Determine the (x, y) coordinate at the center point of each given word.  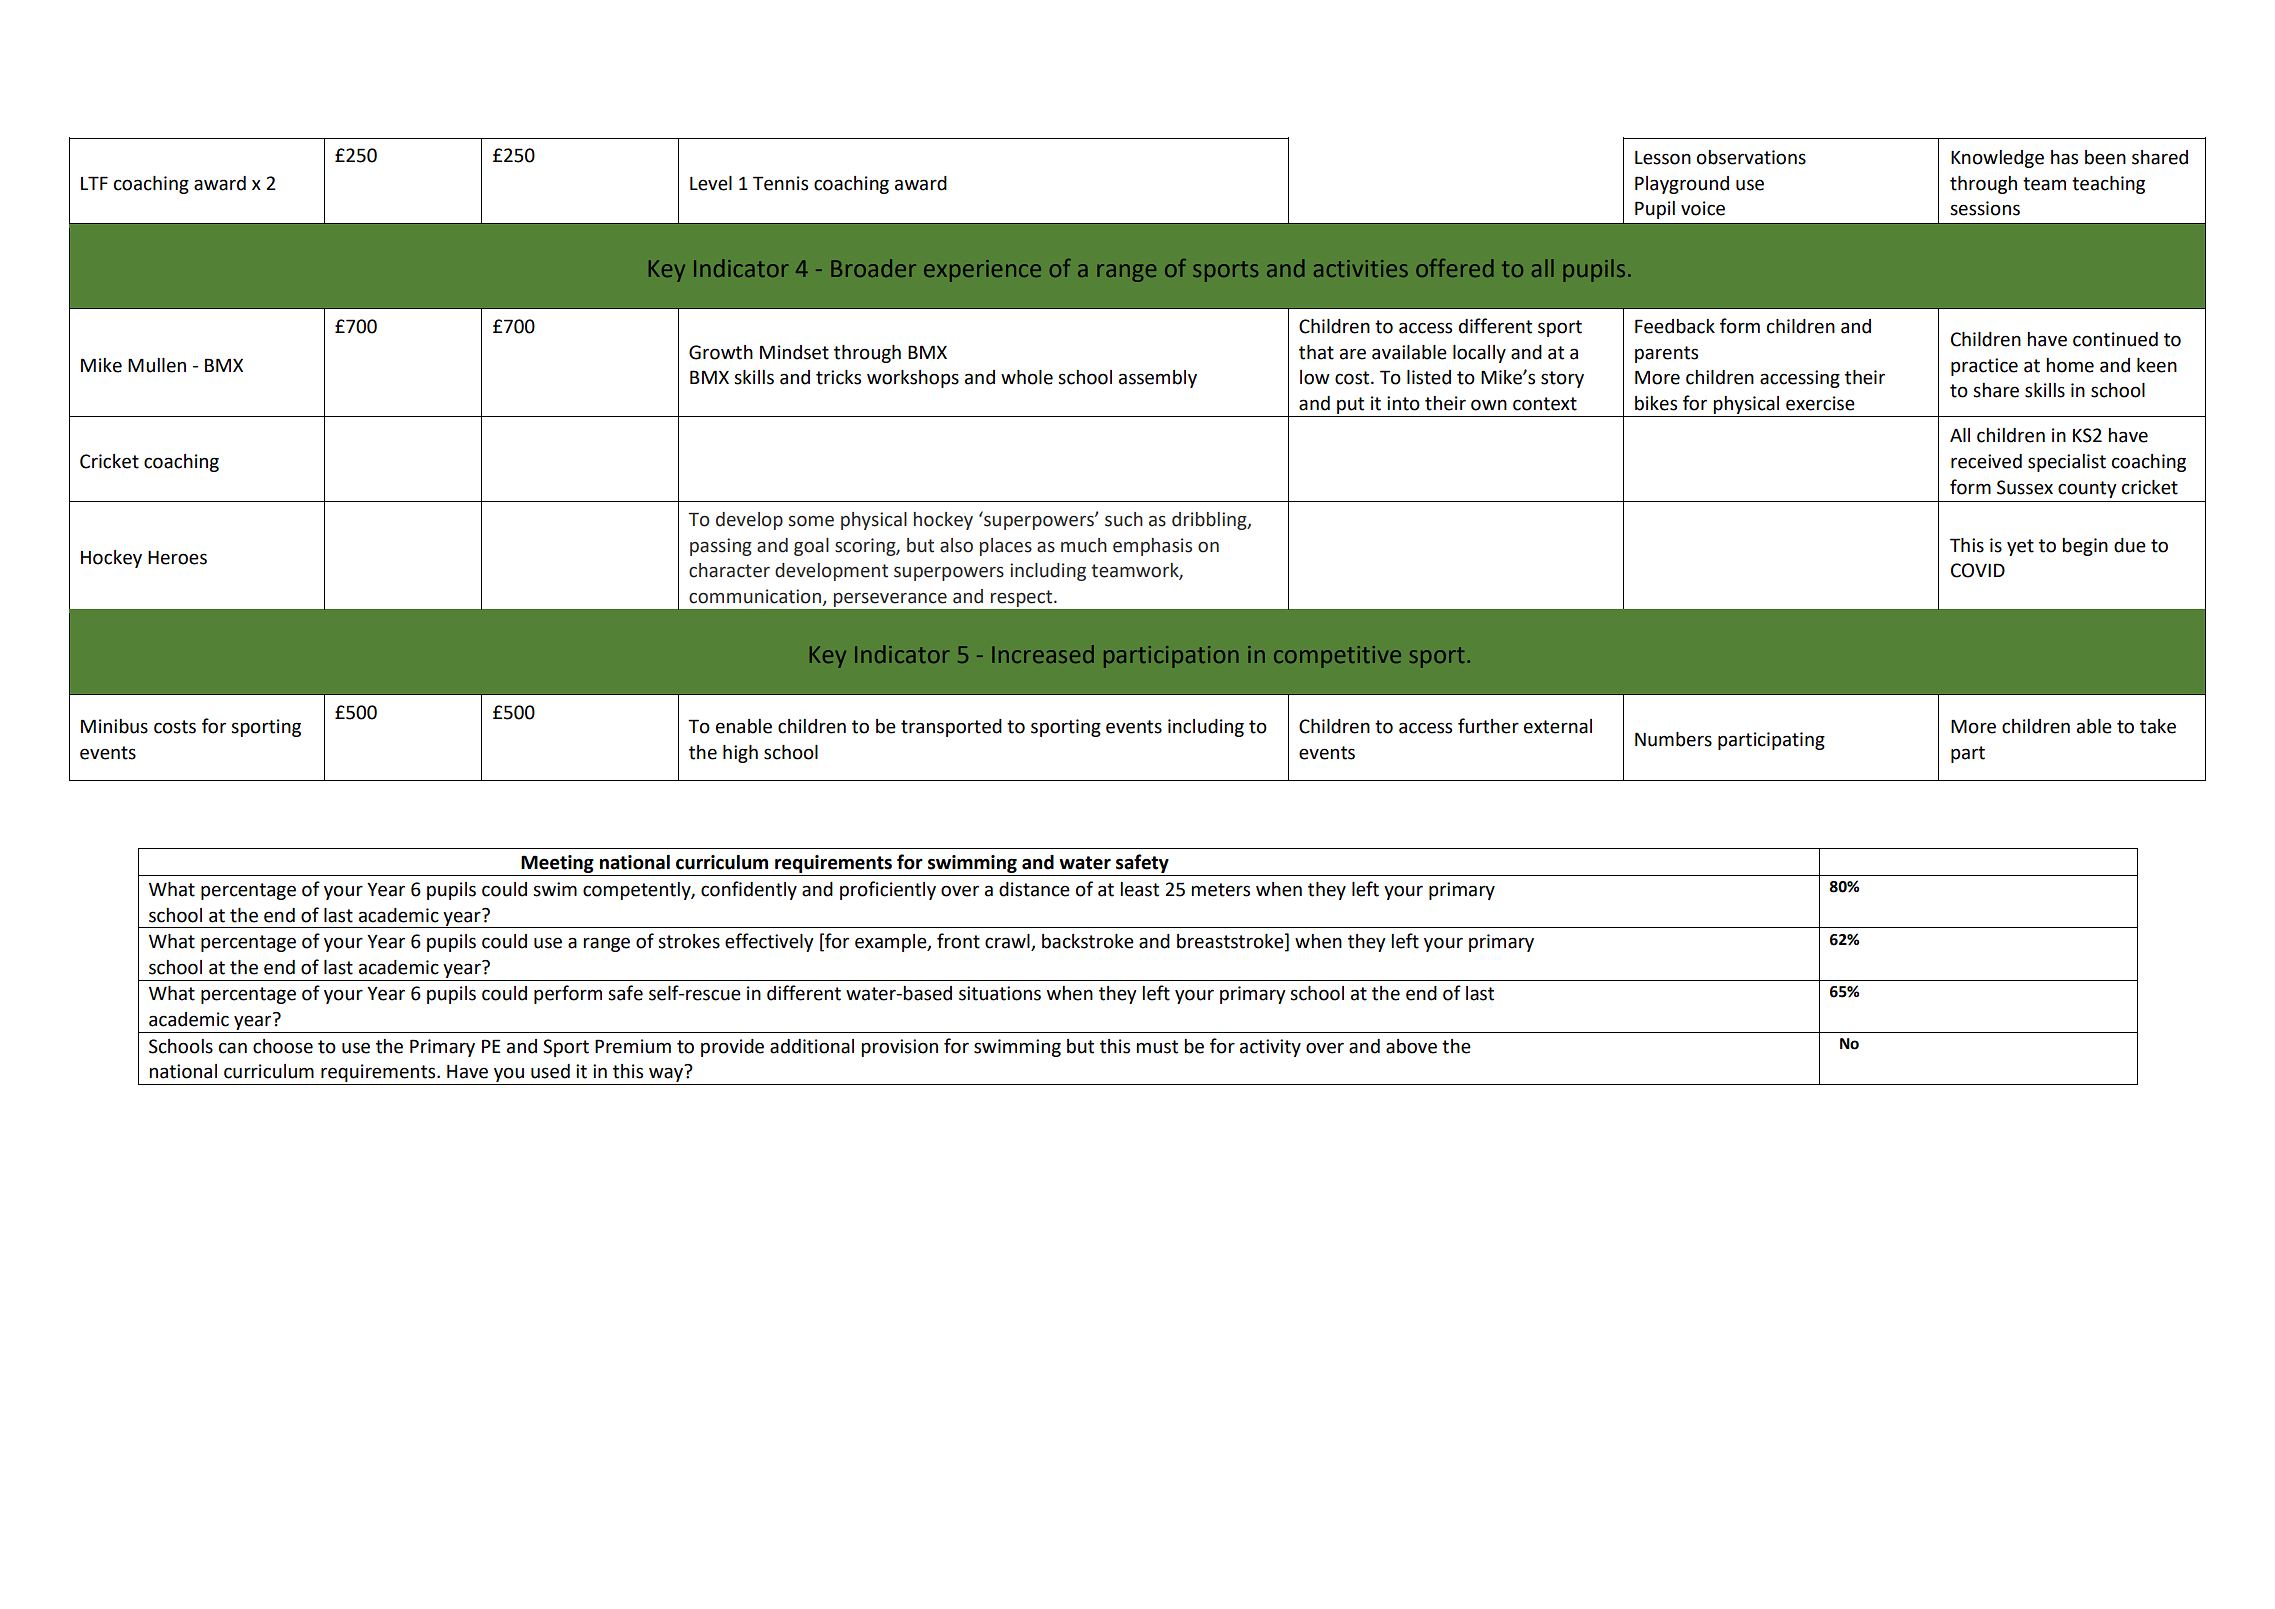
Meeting (557, 864)
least (1139, 889)
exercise (1820, 403)
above (1411, 1046)
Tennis (780, 183)
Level (711, 183)
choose (283, 1046)
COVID (1978, 570)
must (1157, 1047)
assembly (1158, 379)
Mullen (157, 365)
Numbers (1673, 739)
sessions (1985, 208)
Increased (1043, 654)
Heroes (177, 558)
